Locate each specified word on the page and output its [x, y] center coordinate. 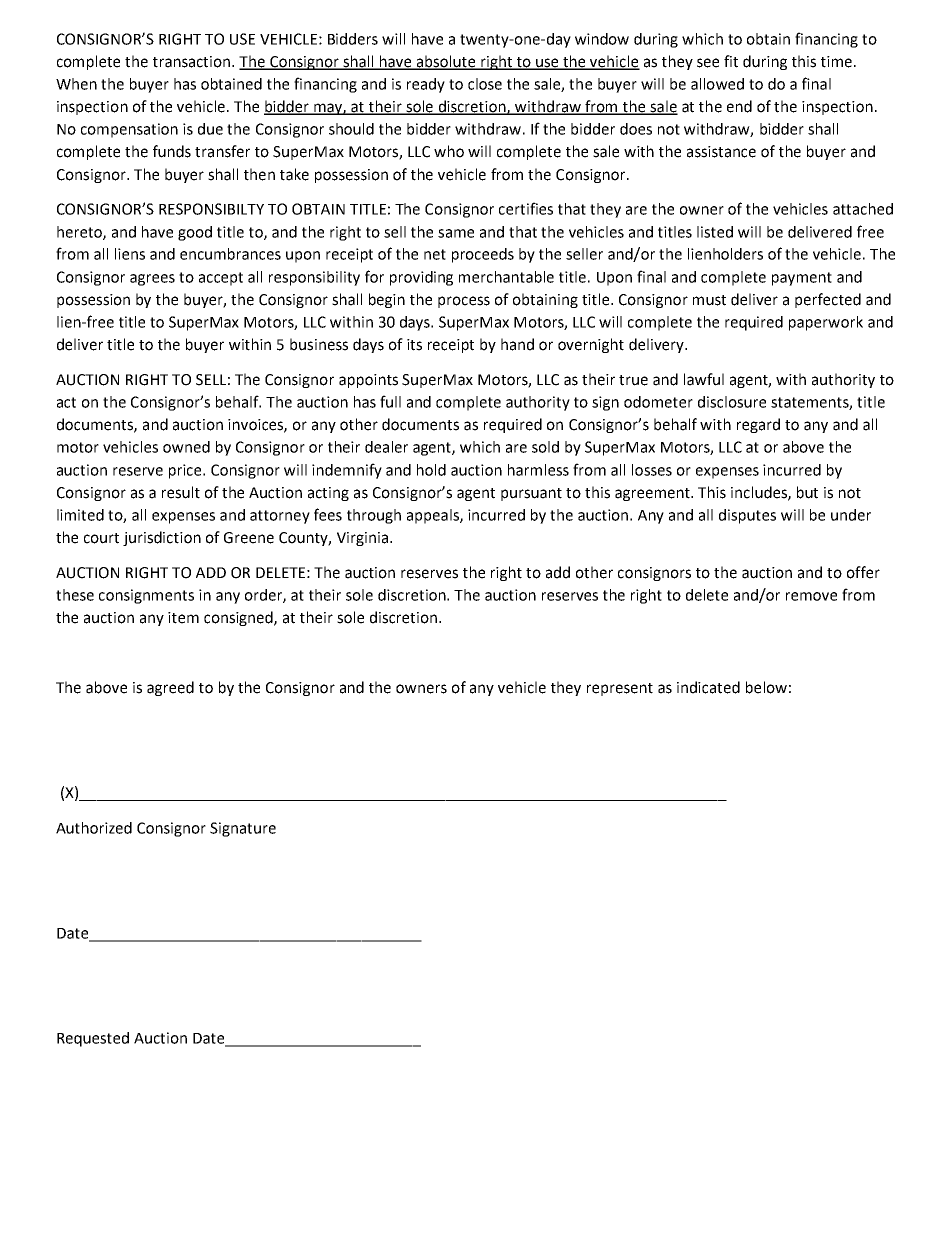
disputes [747, 516]
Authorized [94, 828]
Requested [93, 1039]
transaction [193, 62]
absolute [446, 62]
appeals [434, 516]
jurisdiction [162, 538]
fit [731, 61]
